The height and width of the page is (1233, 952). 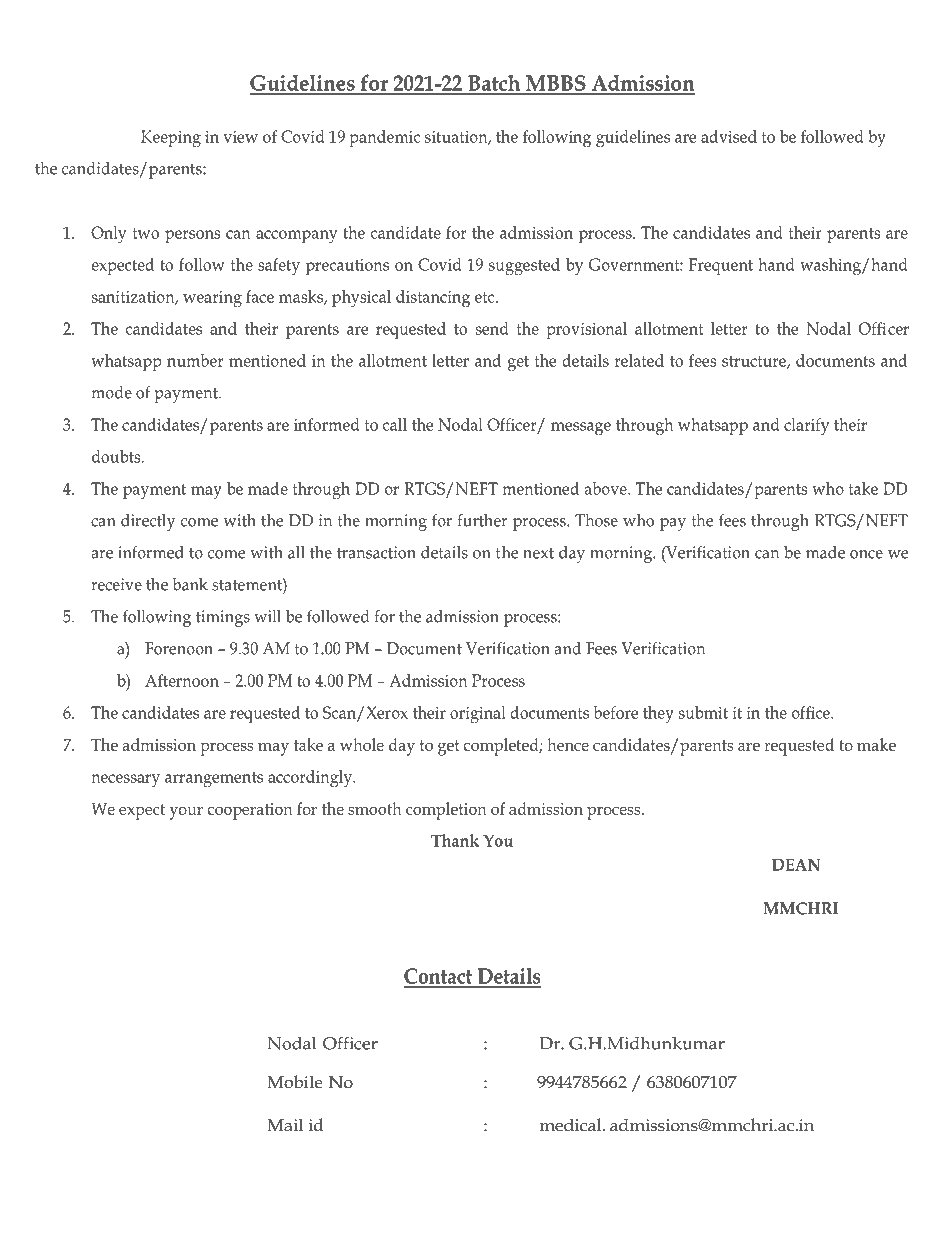 What do you see at coordinates (223, 618) in the page?
I see `timings` at bounding box center [223, 618].
